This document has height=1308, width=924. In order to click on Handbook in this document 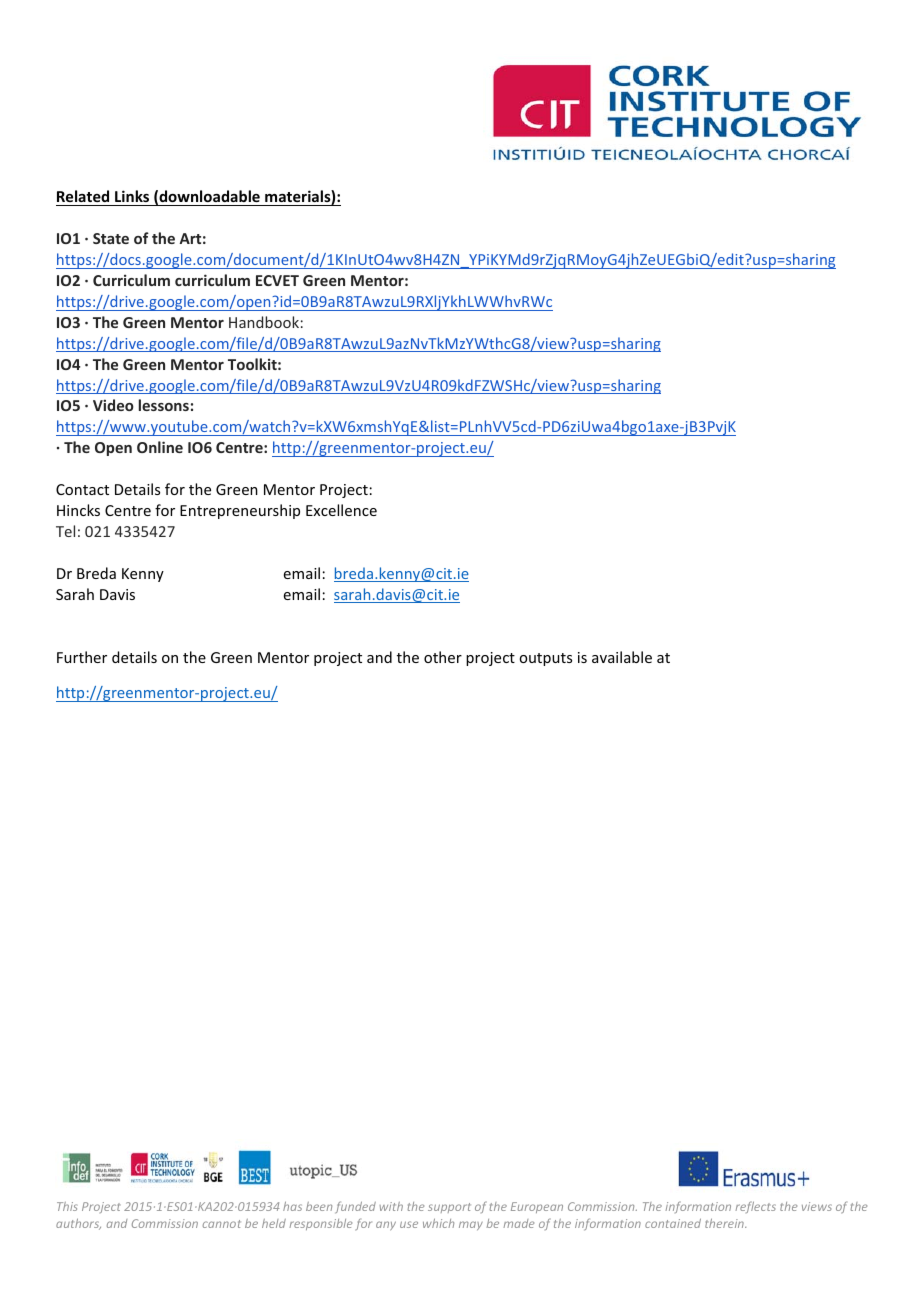, I will do `click(264, 322)`.
